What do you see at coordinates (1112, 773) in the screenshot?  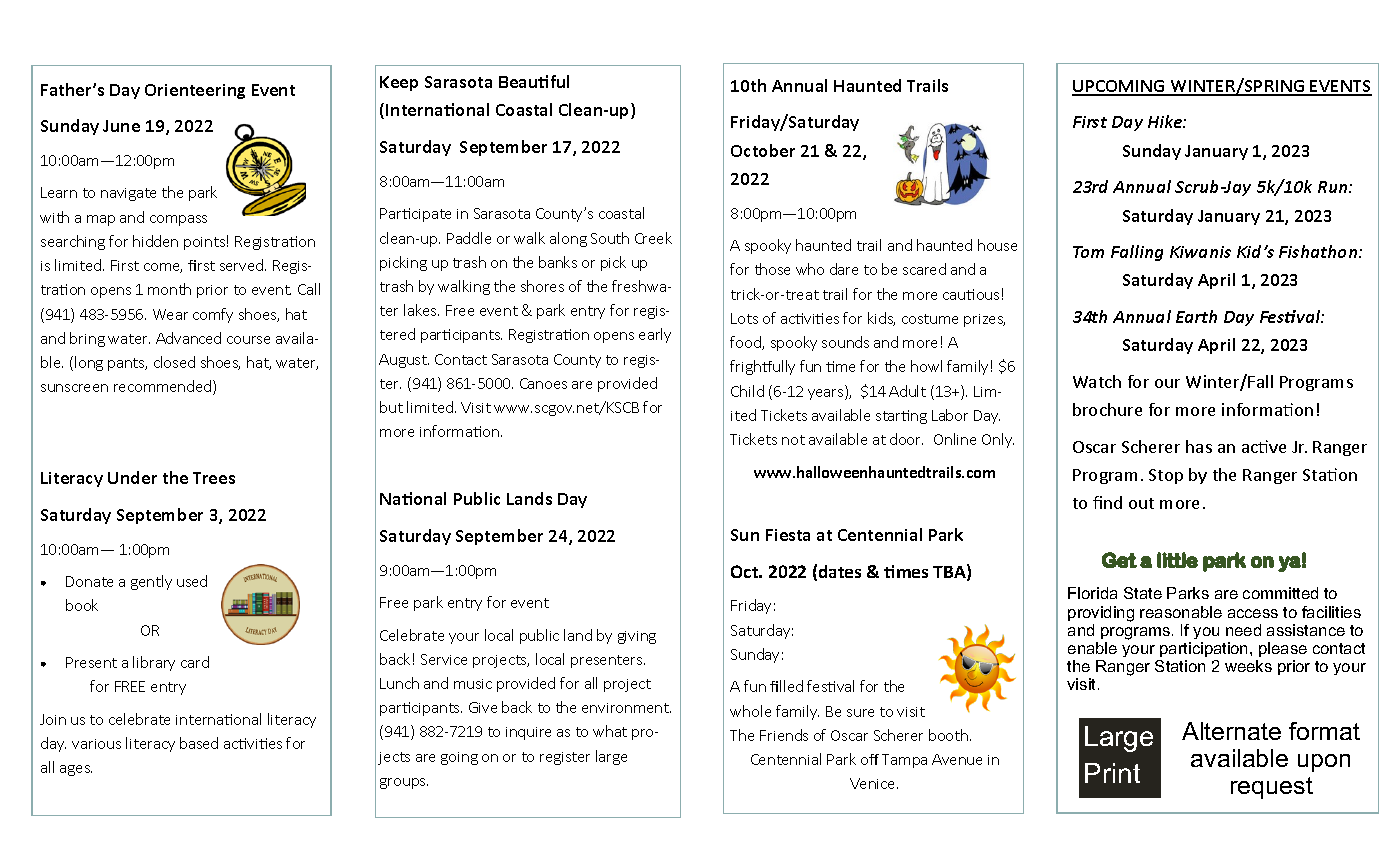 I see `Print` at bounding box center [1112, 773].
